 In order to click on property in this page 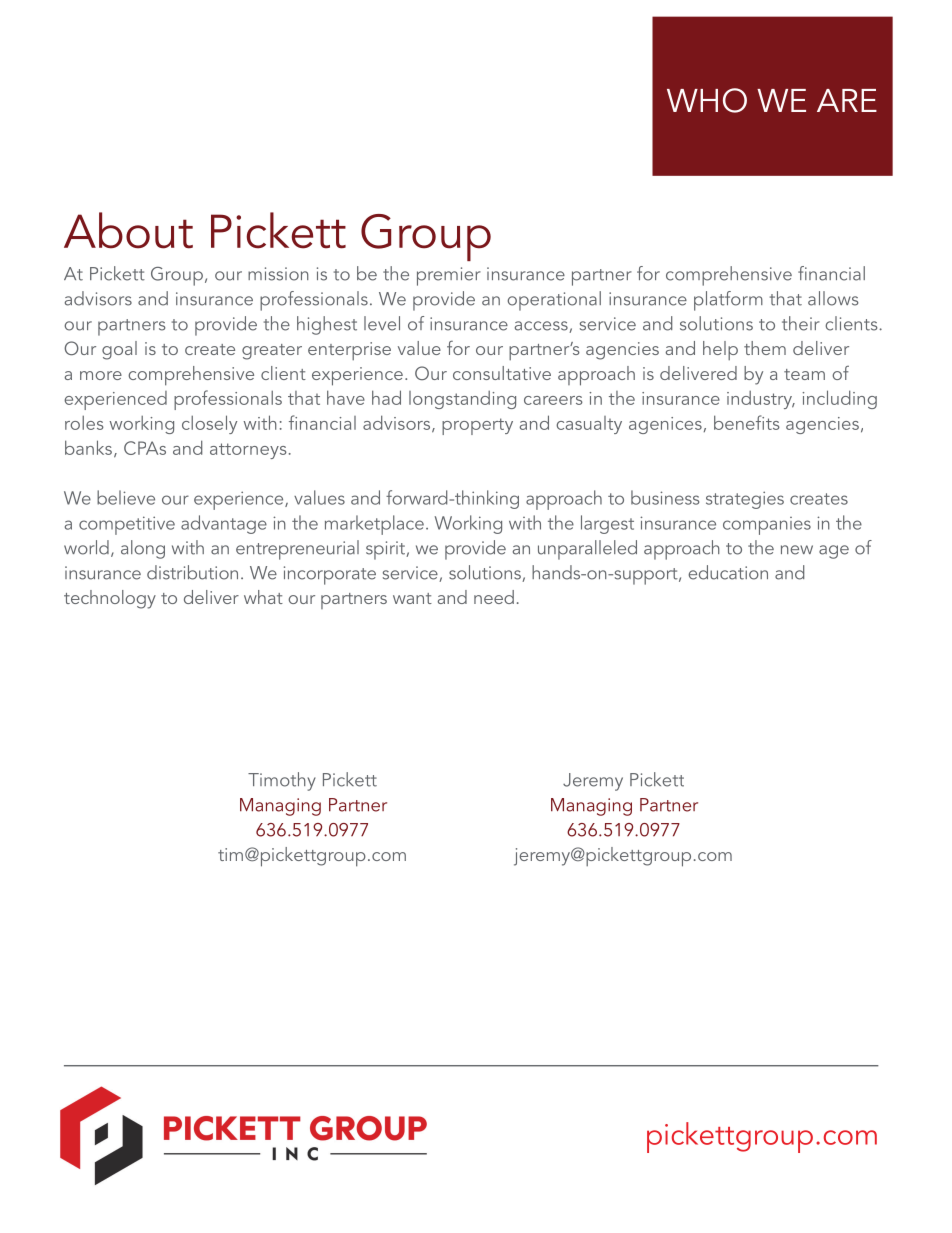, I will do `click(477, 426)`.
